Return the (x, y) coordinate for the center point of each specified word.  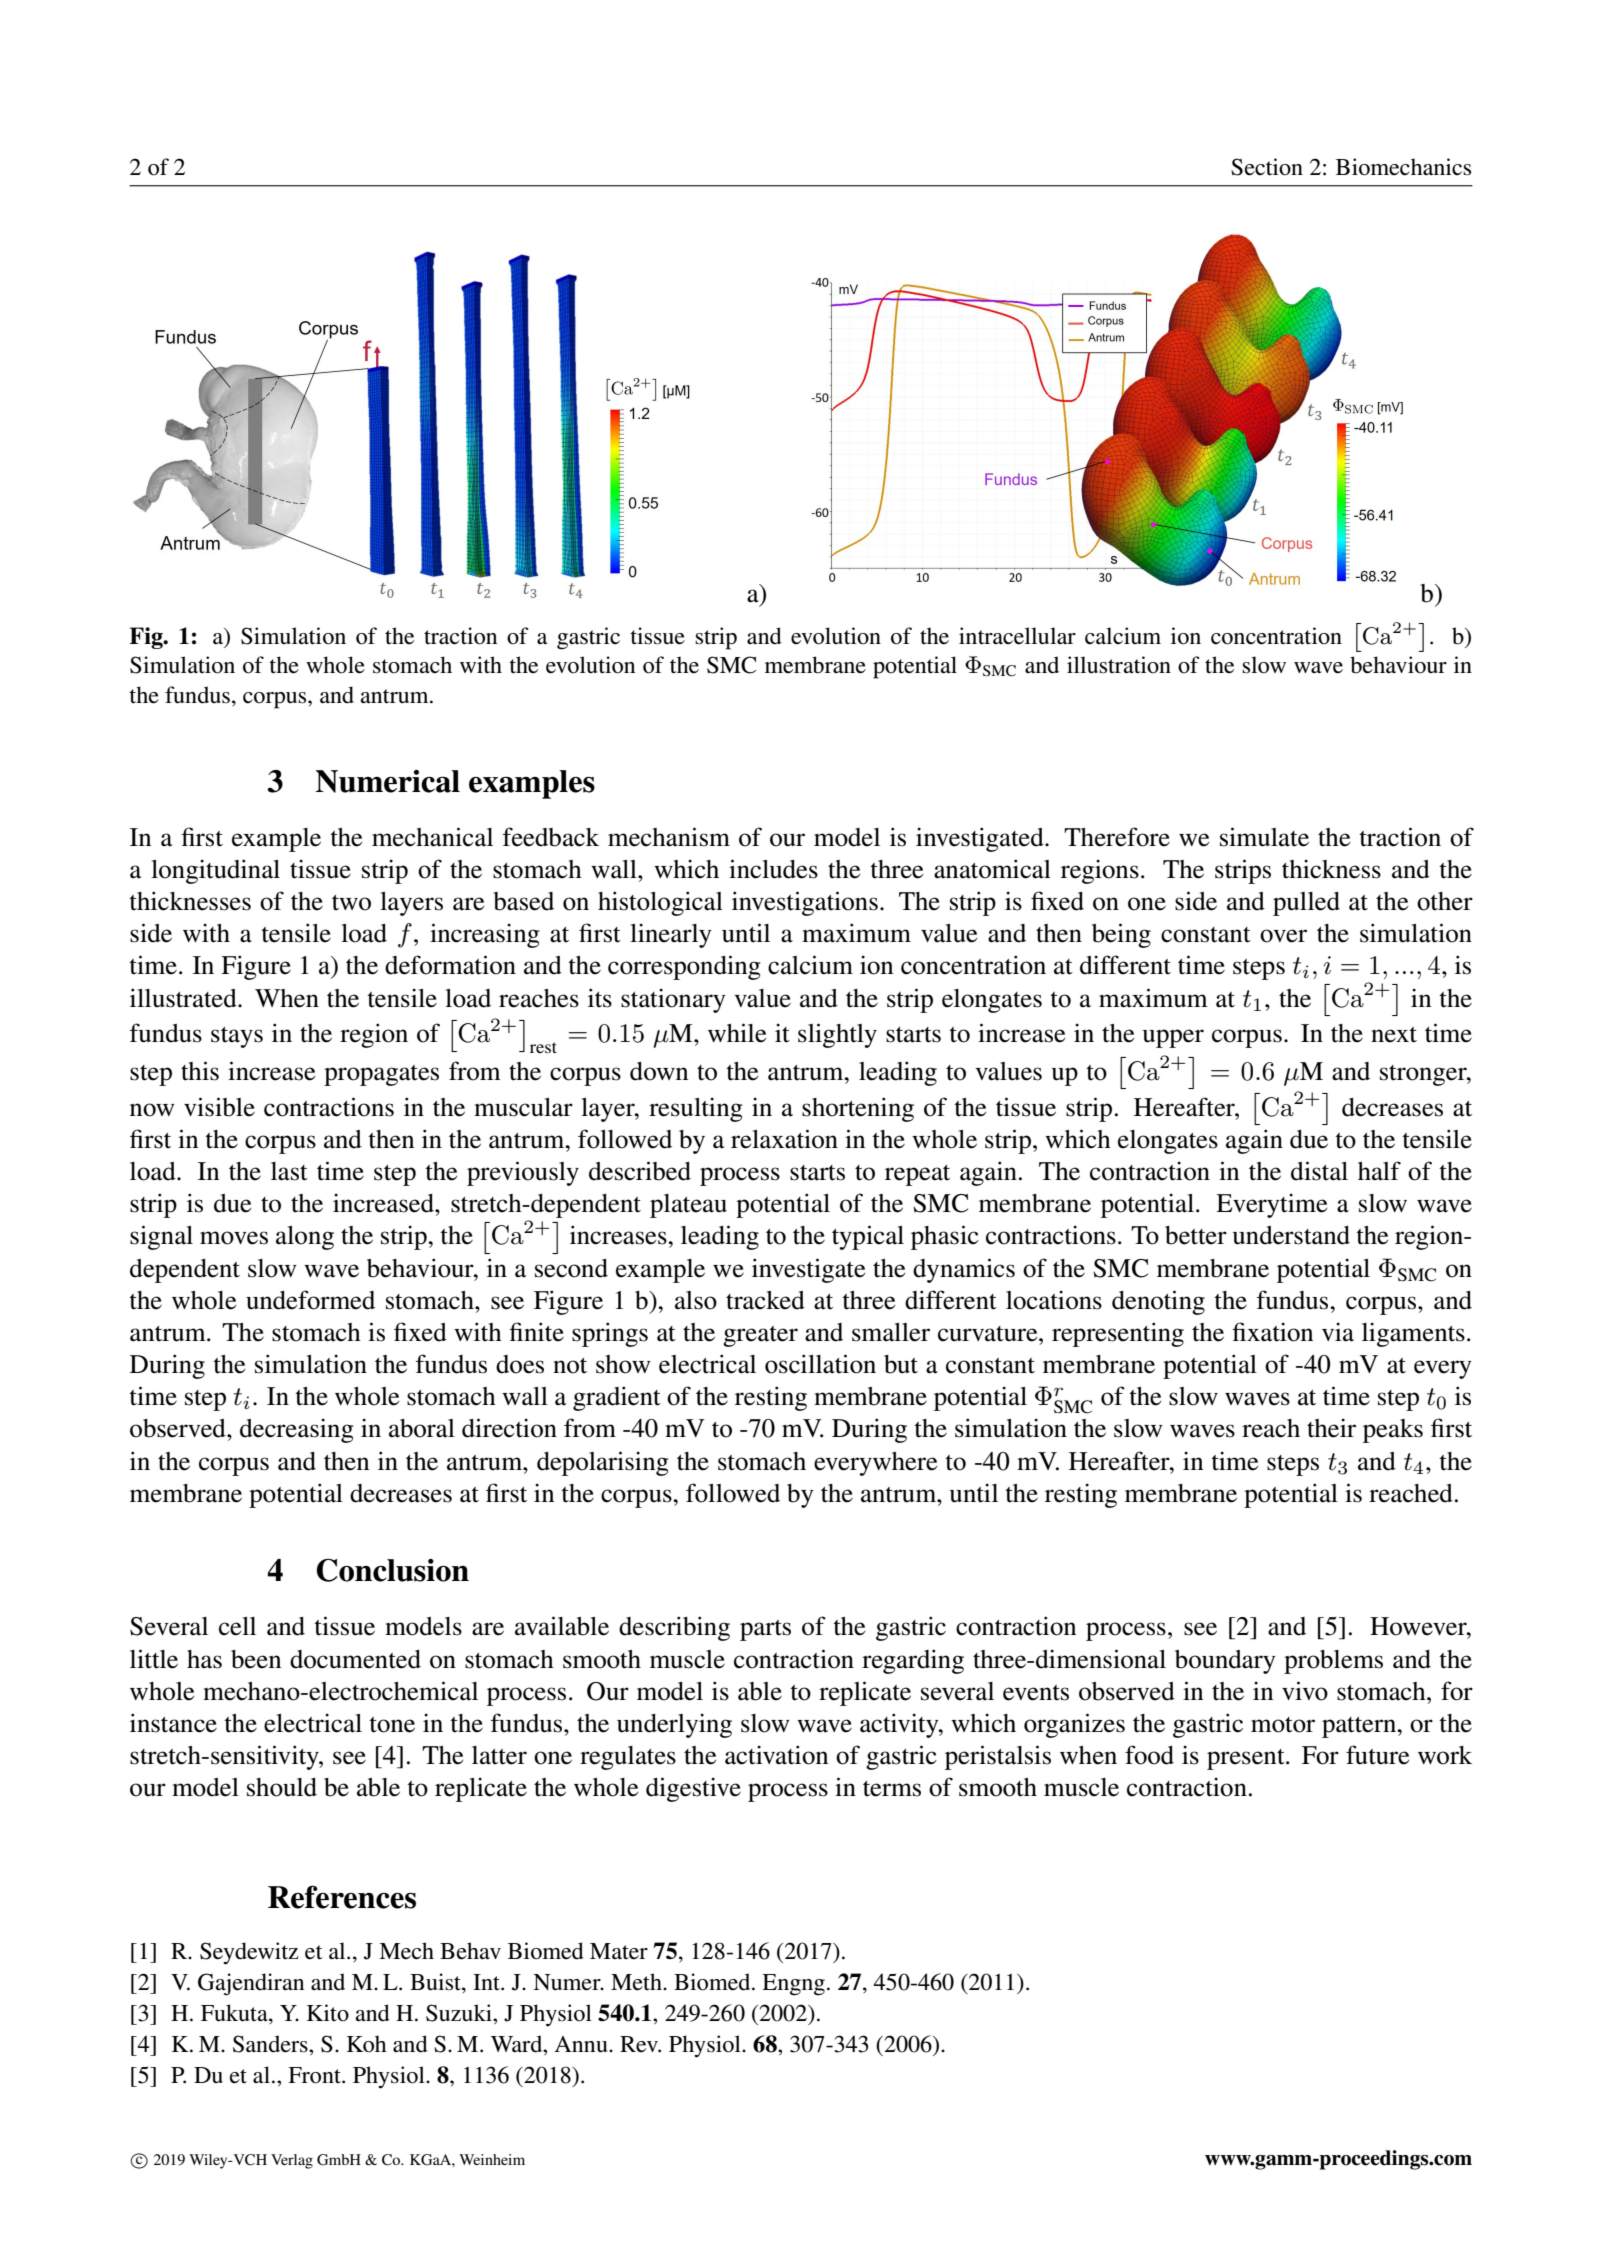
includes (773, 869)
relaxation (784, 1139)
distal (1319, 1171)
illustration (1119, 665)
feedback (551, 837)
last (289, 1171)
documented (355, 1659)
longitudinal (215, 871)
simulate (1264, 837)
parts (765, 1630)
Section (1267, 167)
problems (1333, 1662)
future (1377, 1755)
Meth (637, 1982)
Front (315, 2075)
